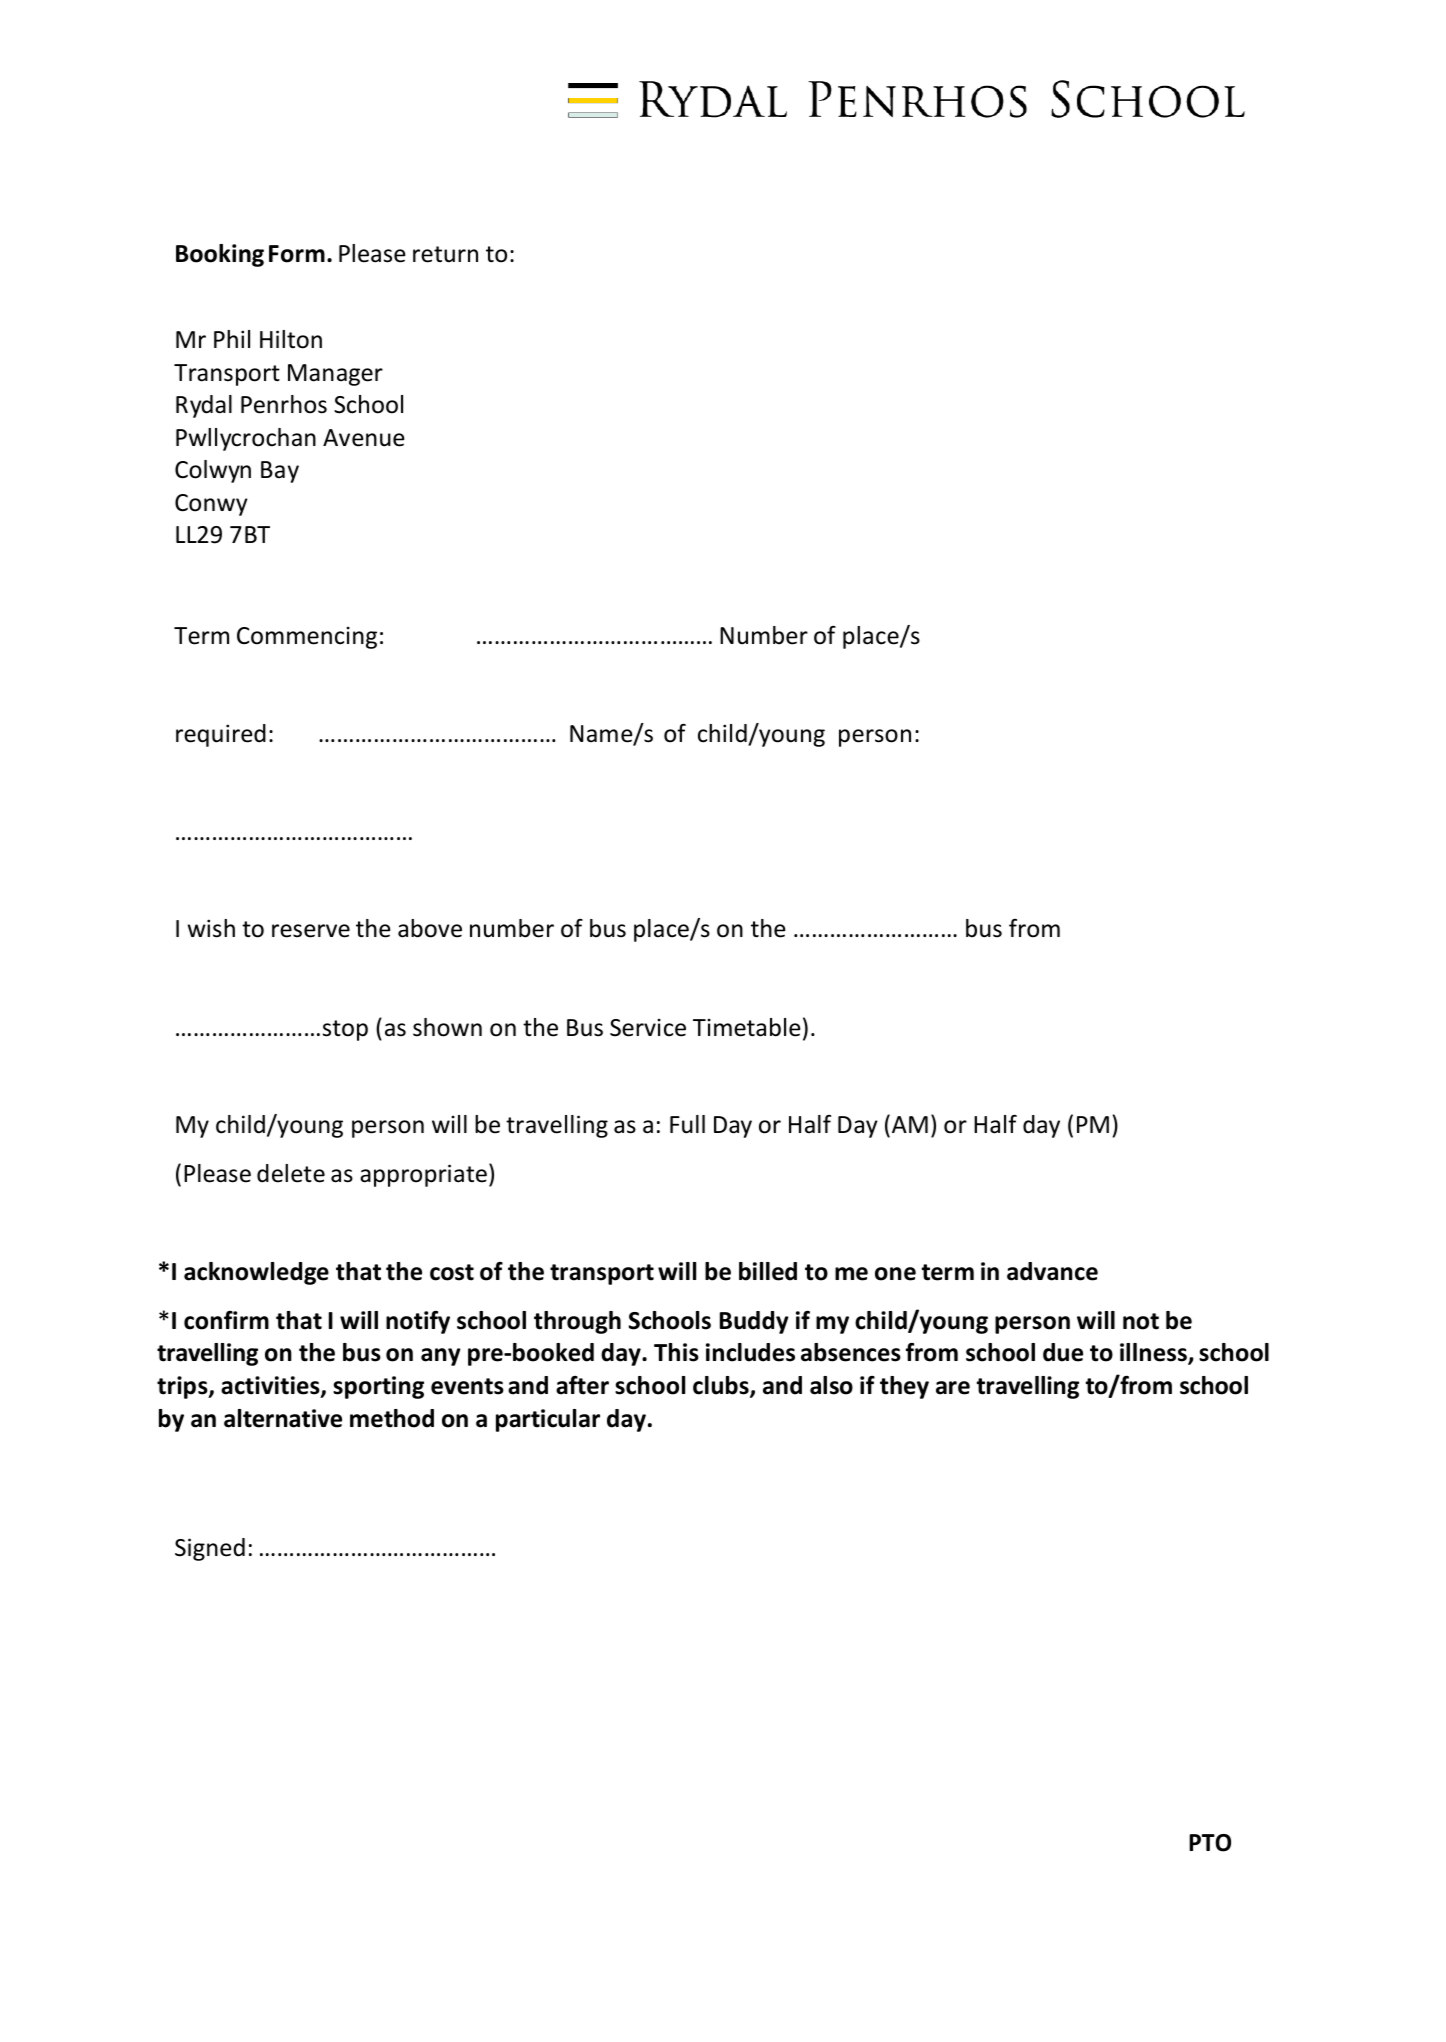 This screenshot has width=1446, height=2042. Describe the element at coordinates (648, 1027) in the screenshot. I see `Service` at that location.
